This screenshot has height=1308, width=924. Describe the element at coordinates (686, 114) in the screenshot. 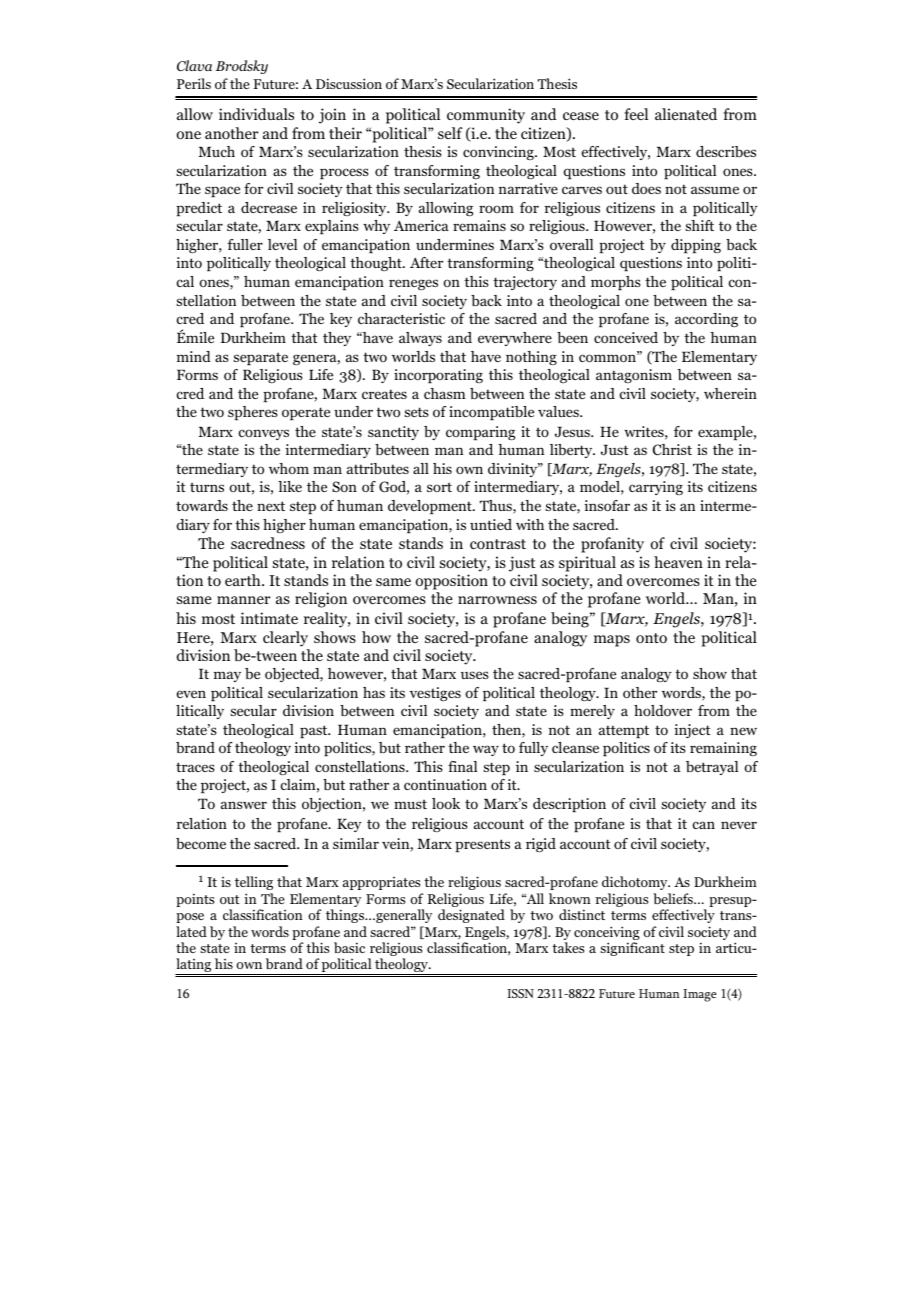

I see `alienated` at that location.
